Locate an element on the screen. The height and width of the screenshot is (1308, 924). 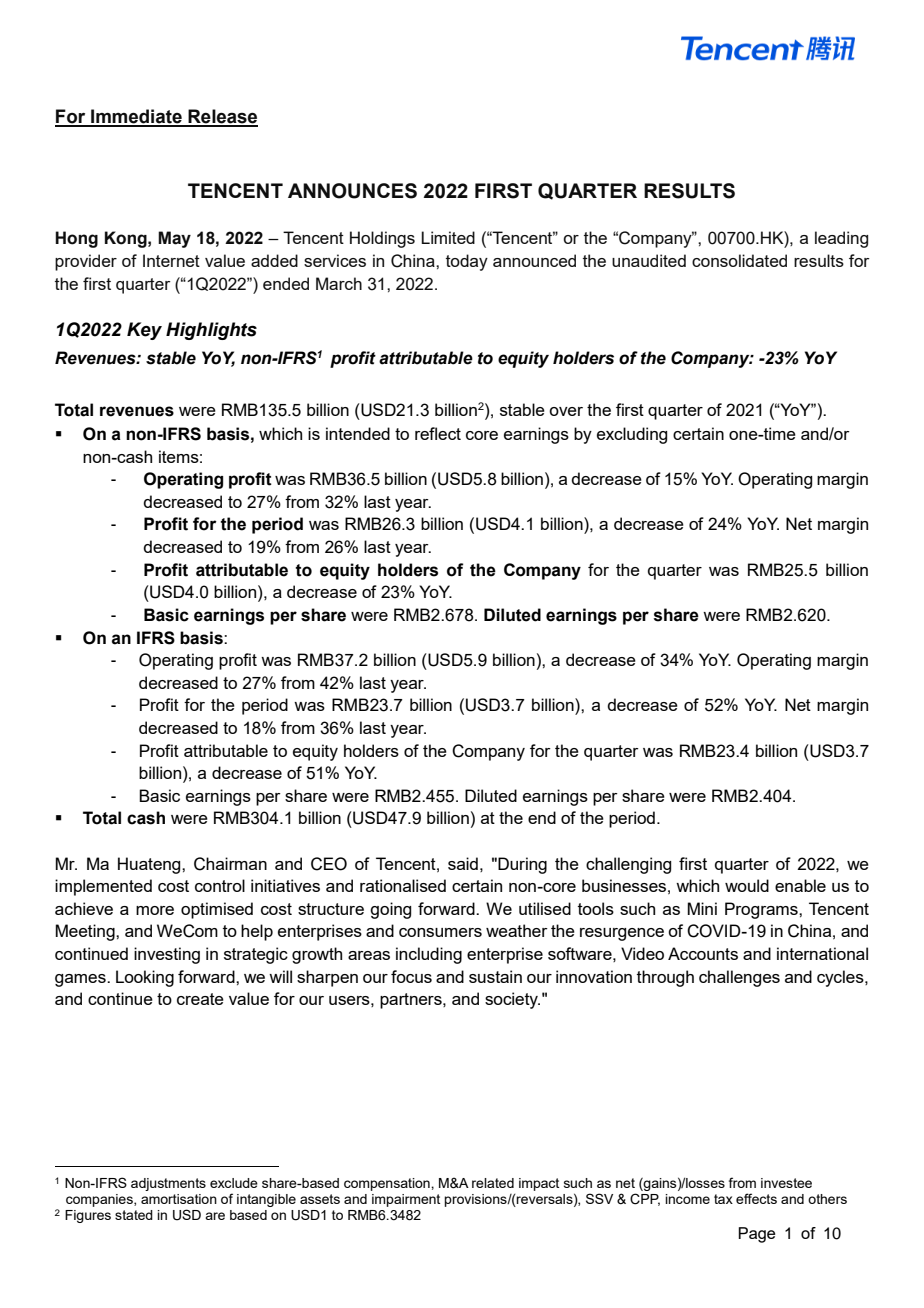
May is located at coordinates (174, 239).
